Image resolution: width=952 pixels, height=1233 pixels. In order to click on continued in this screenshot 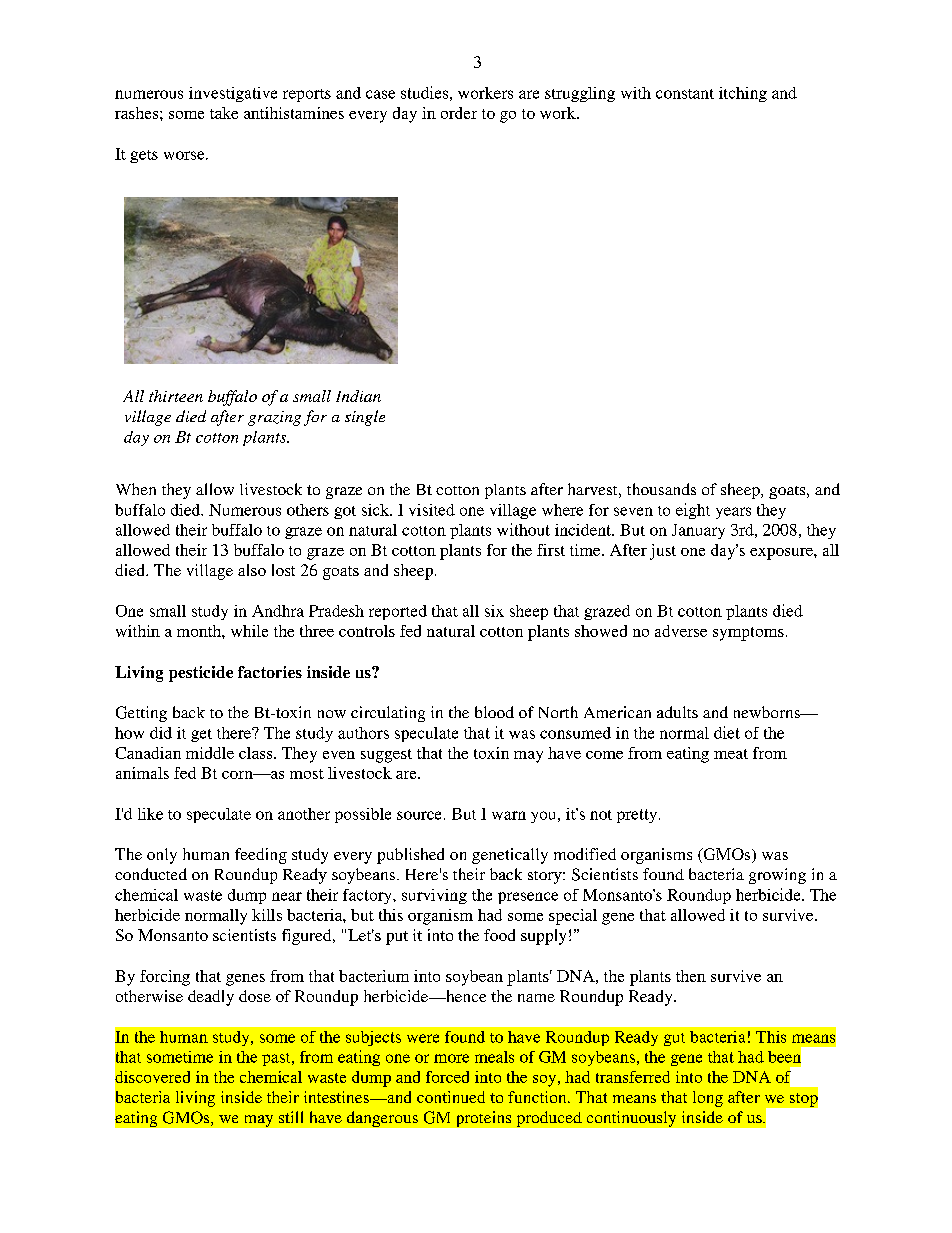, I will do `click(451, 1097)`.
